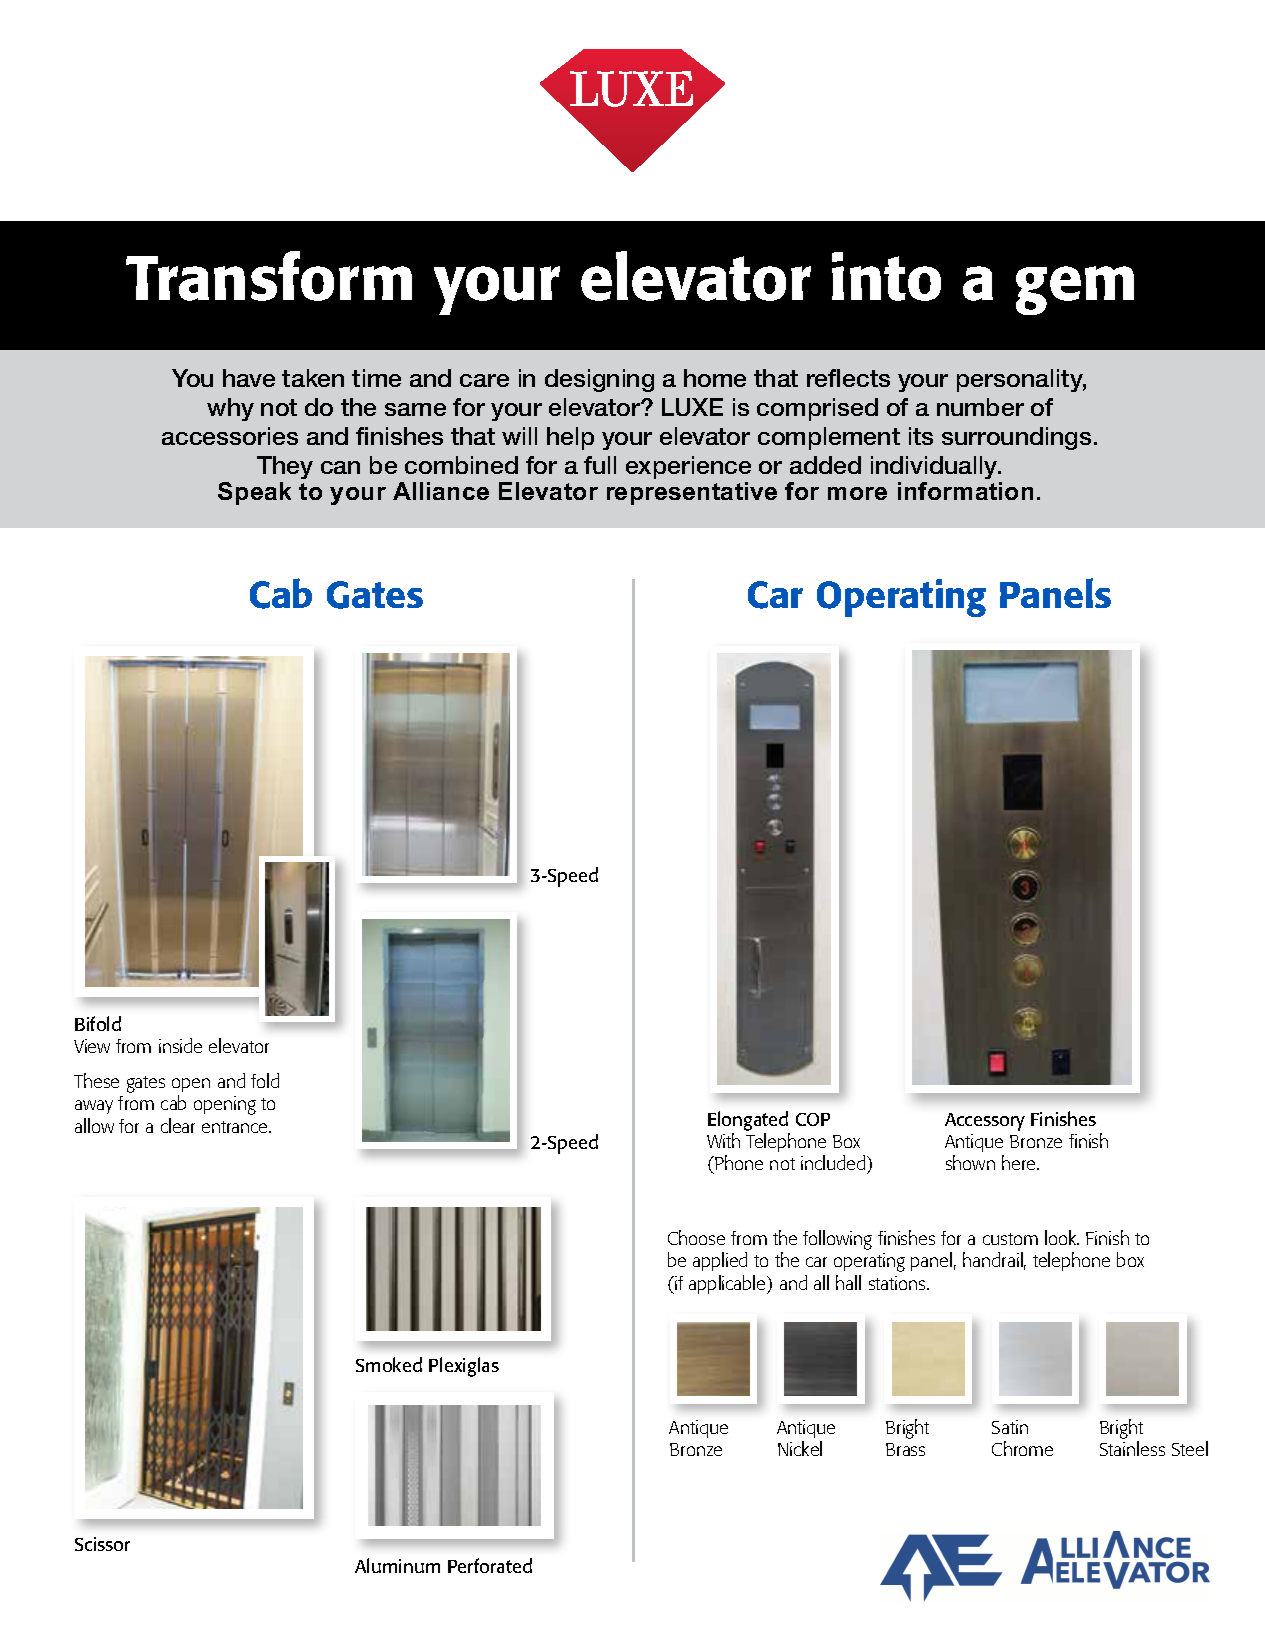 The image size is (1265, 1636). Describe the element at coordinates (490, 1565) in the screenshot. I see `Perforated` at that location.
